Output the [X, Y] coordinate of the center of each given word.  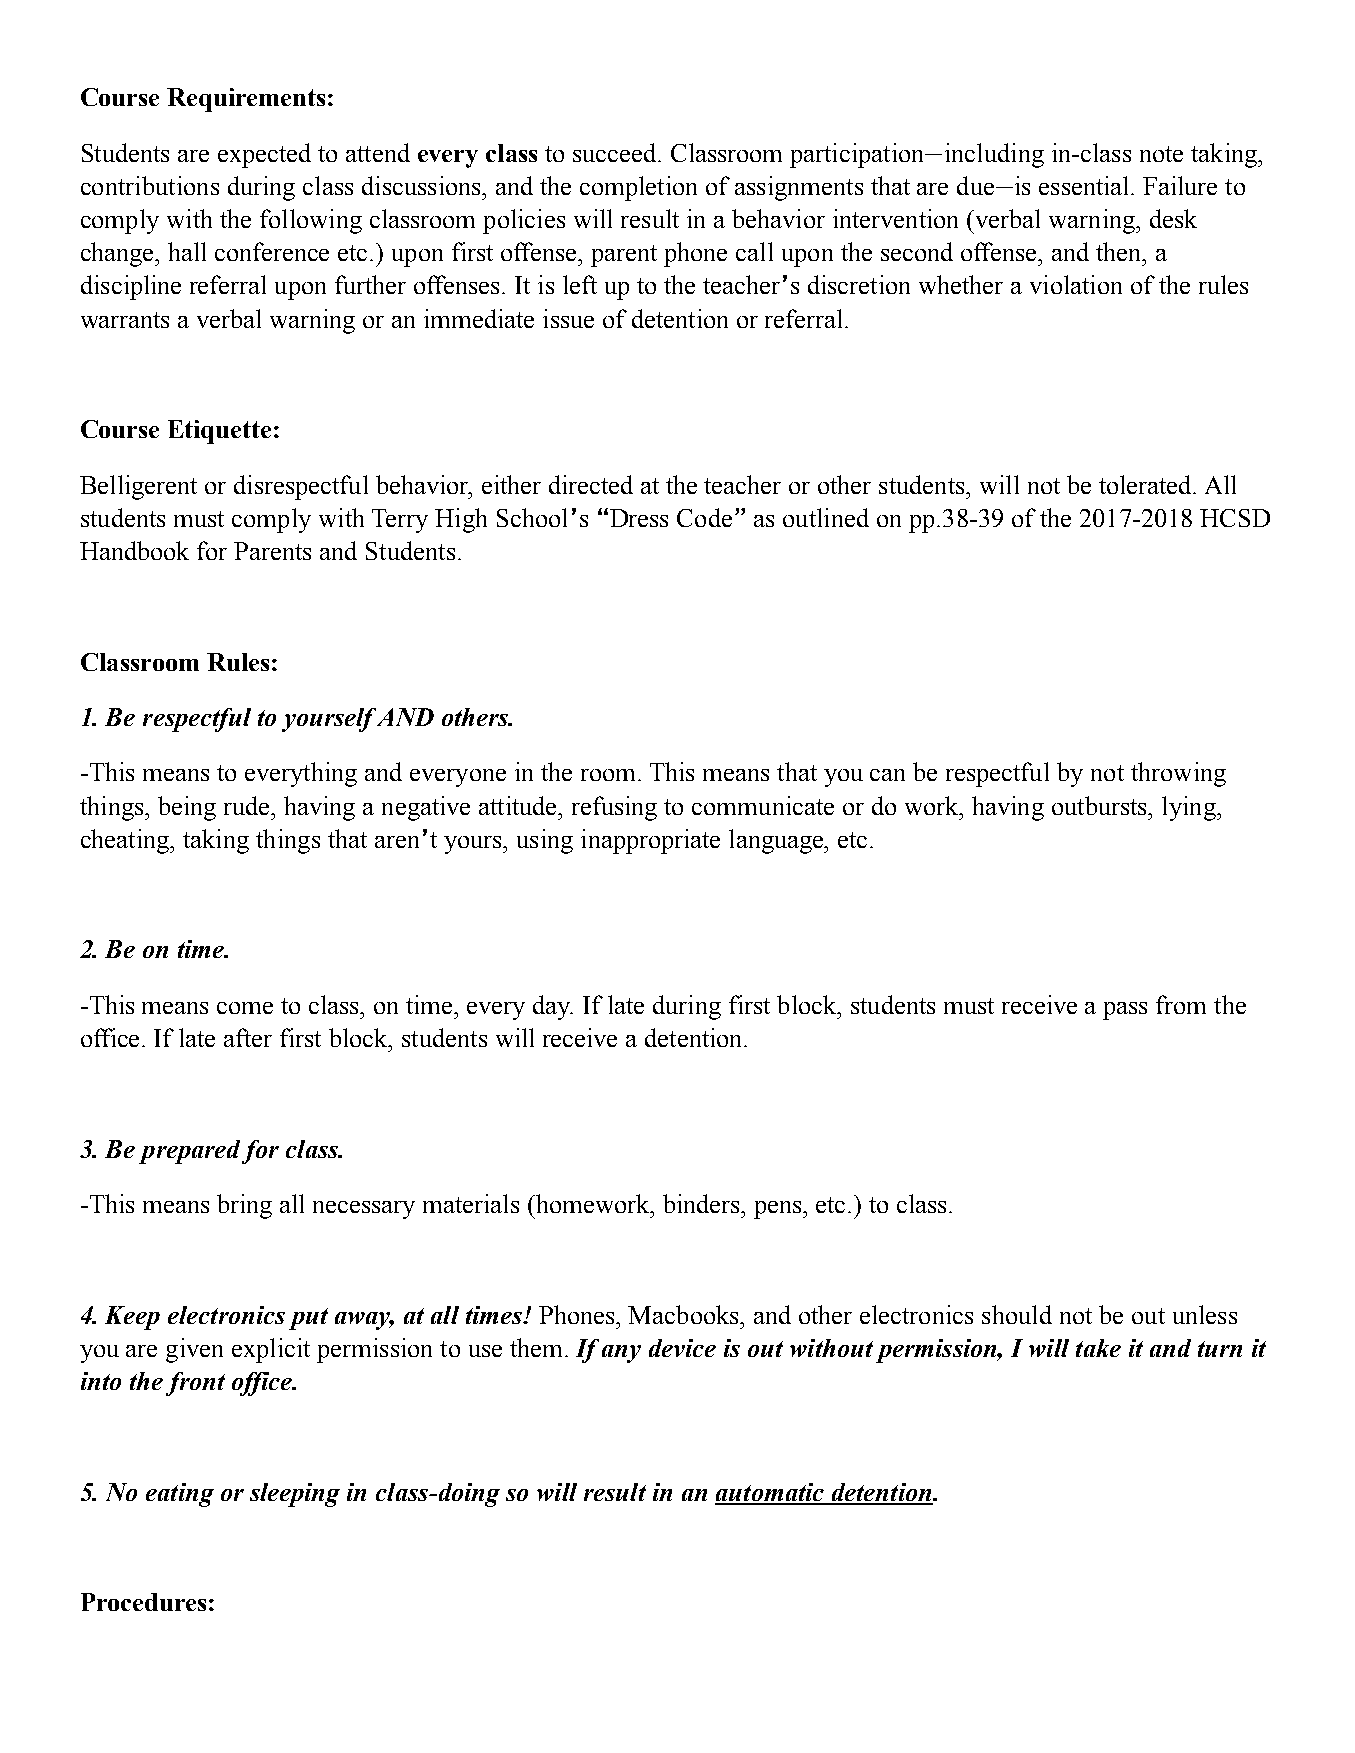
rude [248, 805]
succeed [616, 152]
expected [264, 155]
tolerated [1146, 484]
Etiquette [219, 432]
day [553, 1007]
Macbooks [684, 1314]
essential [1085, 185]
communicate [763, 805]
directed [591, 484]
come [245, 1008]
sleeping [295, 1495]
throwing [1178, 774]
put [308, 1319]
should [1017, 1314]
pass [1125, 1011]
